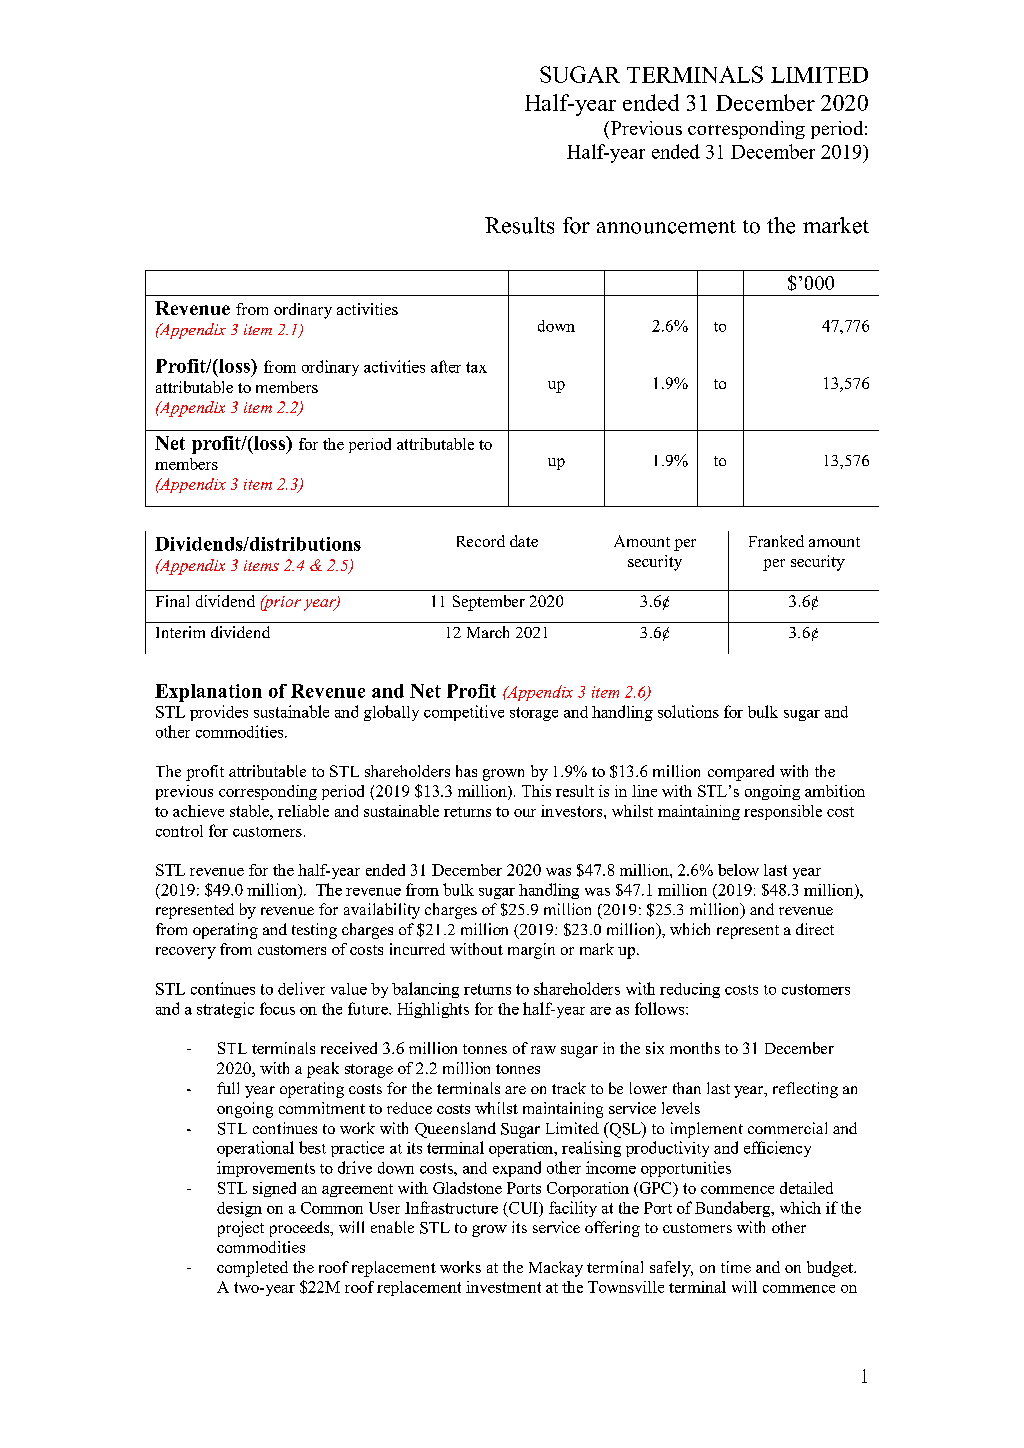 The width and height of the screenshot is (1024, 1448). What do you see at coordinates (481, 541) in the screenshot?
I see `Record` at bounding box center [481, 541].
